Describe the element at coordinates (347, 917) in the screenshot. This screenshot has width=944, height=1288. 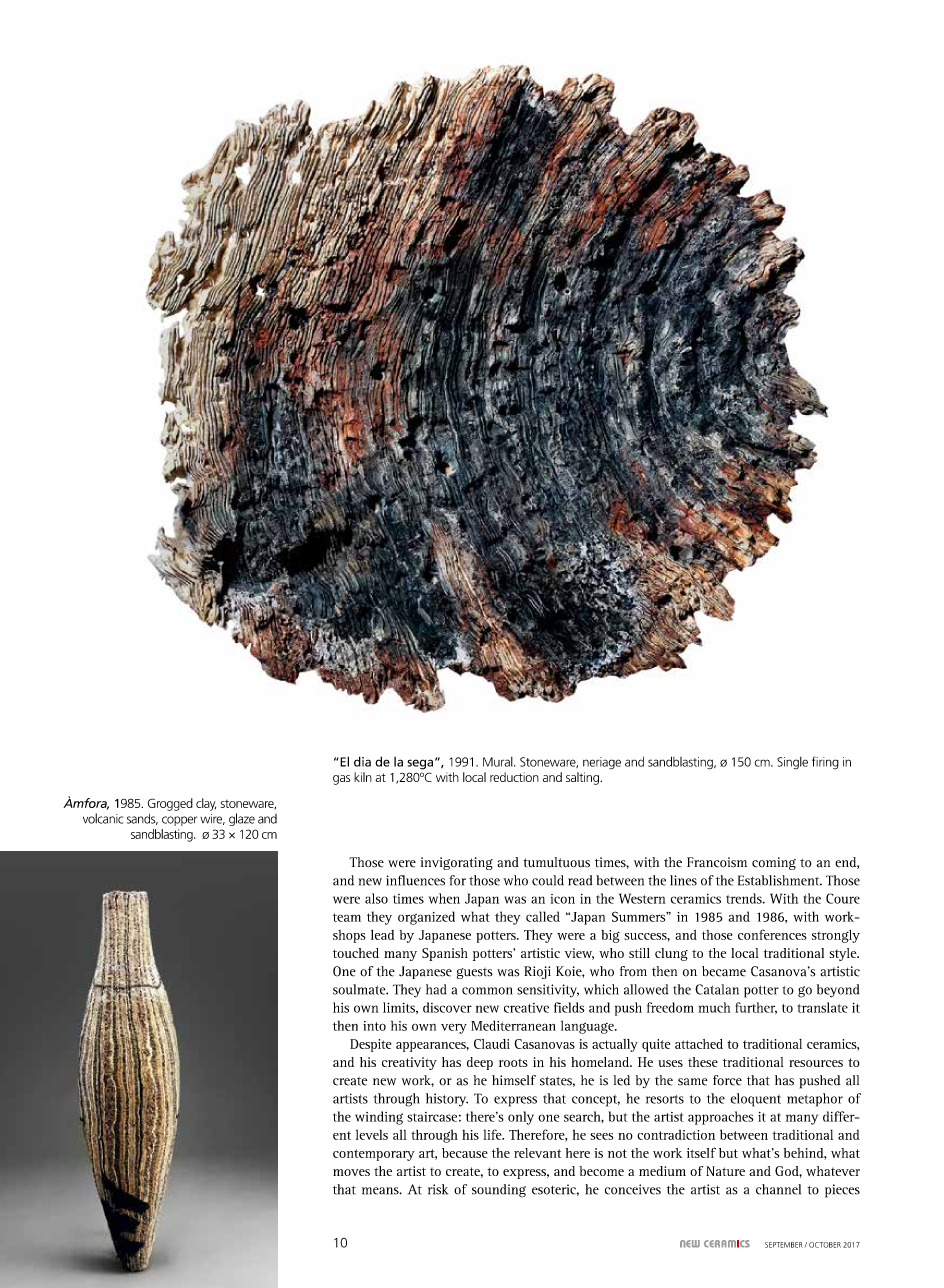
I see `team` at that location.
